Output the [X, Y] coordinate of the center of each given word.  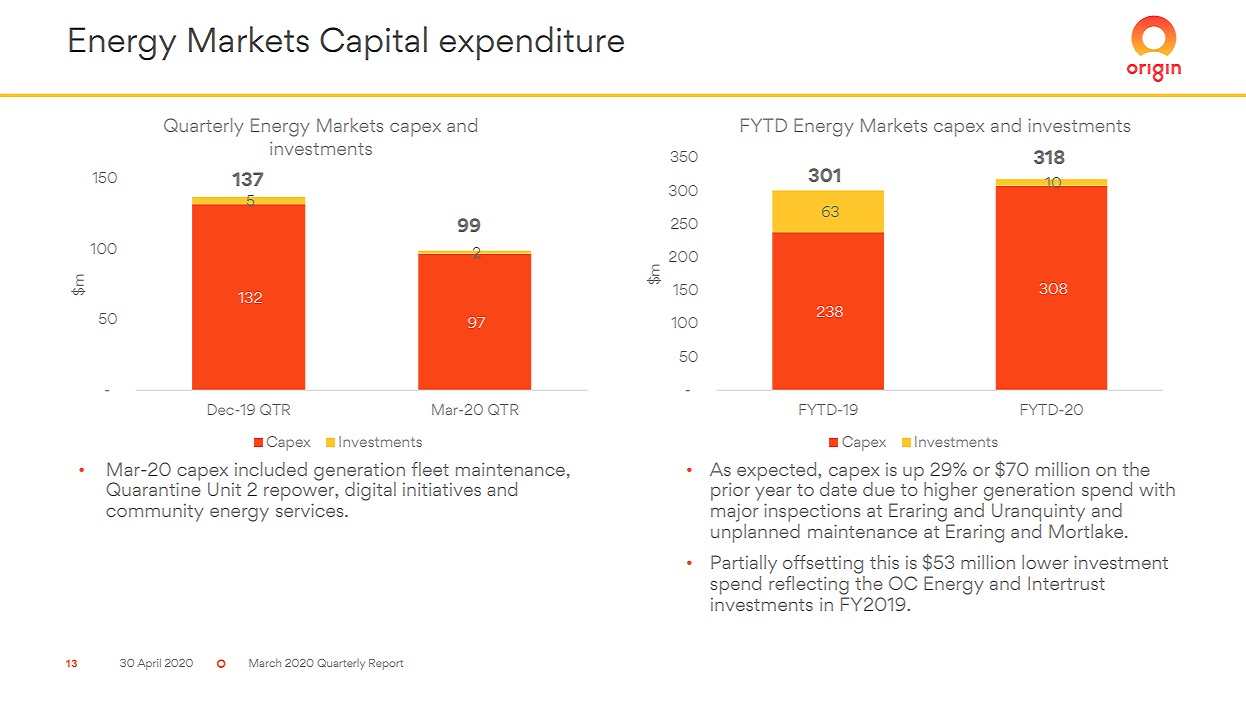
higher [950, 491]
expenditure [532, 43]
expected [778, 471]
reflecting [809, 584]
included [271, 469]
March [265, 662]
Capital [373, 43]
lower [1045, 562]
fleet [430, 469]
